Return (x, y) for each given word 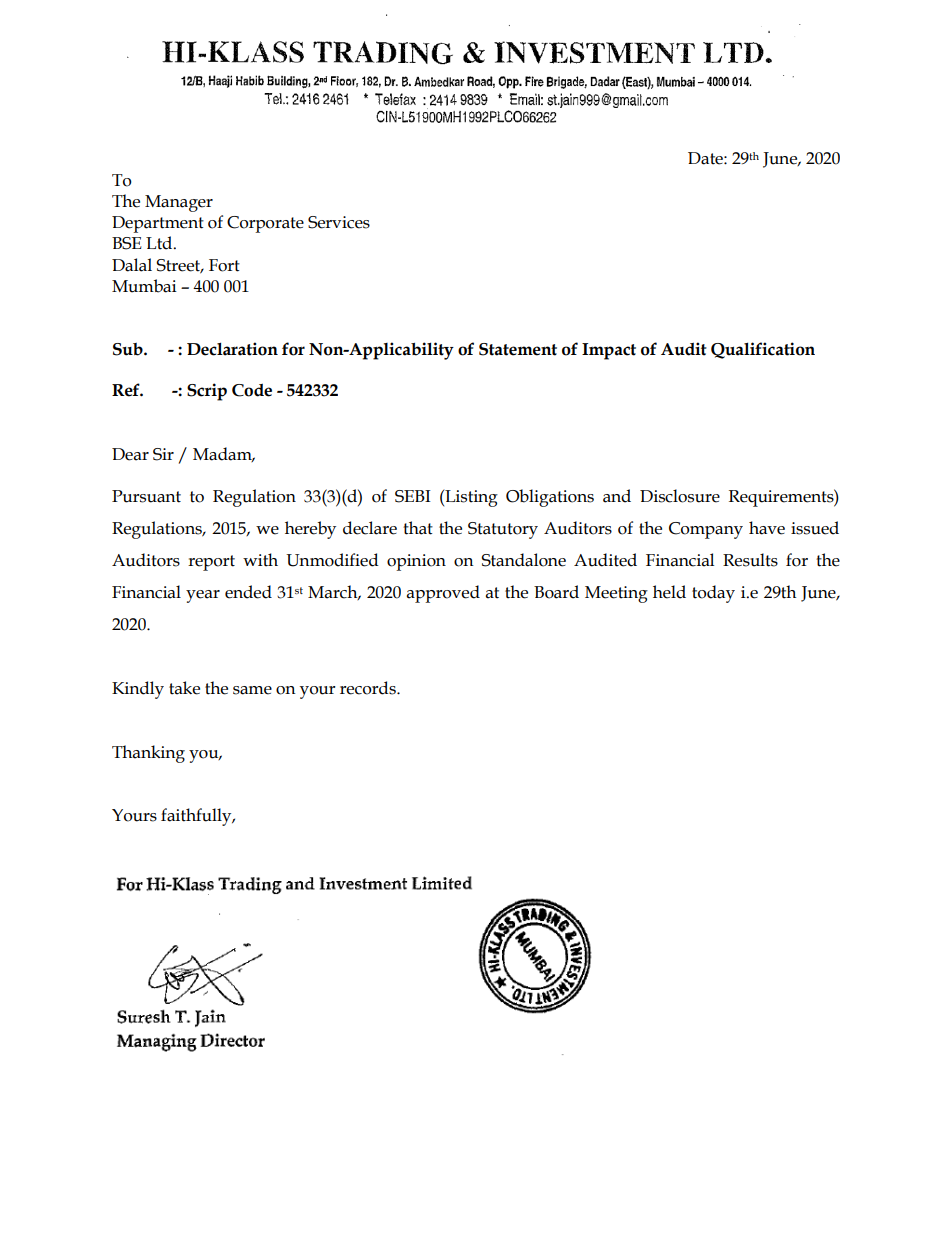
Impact (609, 351)
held (669, 592)
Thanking (148, 754)
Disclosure (680, 496)
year (203, 596)
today (713, 594)
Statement (518, 349)
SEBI (413, 496)
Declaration (232, 349)
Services (339, 222)
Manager (179, 203)
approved (443, 594)
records (369, 688)
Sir (163, 454)
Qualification (763, 350)
